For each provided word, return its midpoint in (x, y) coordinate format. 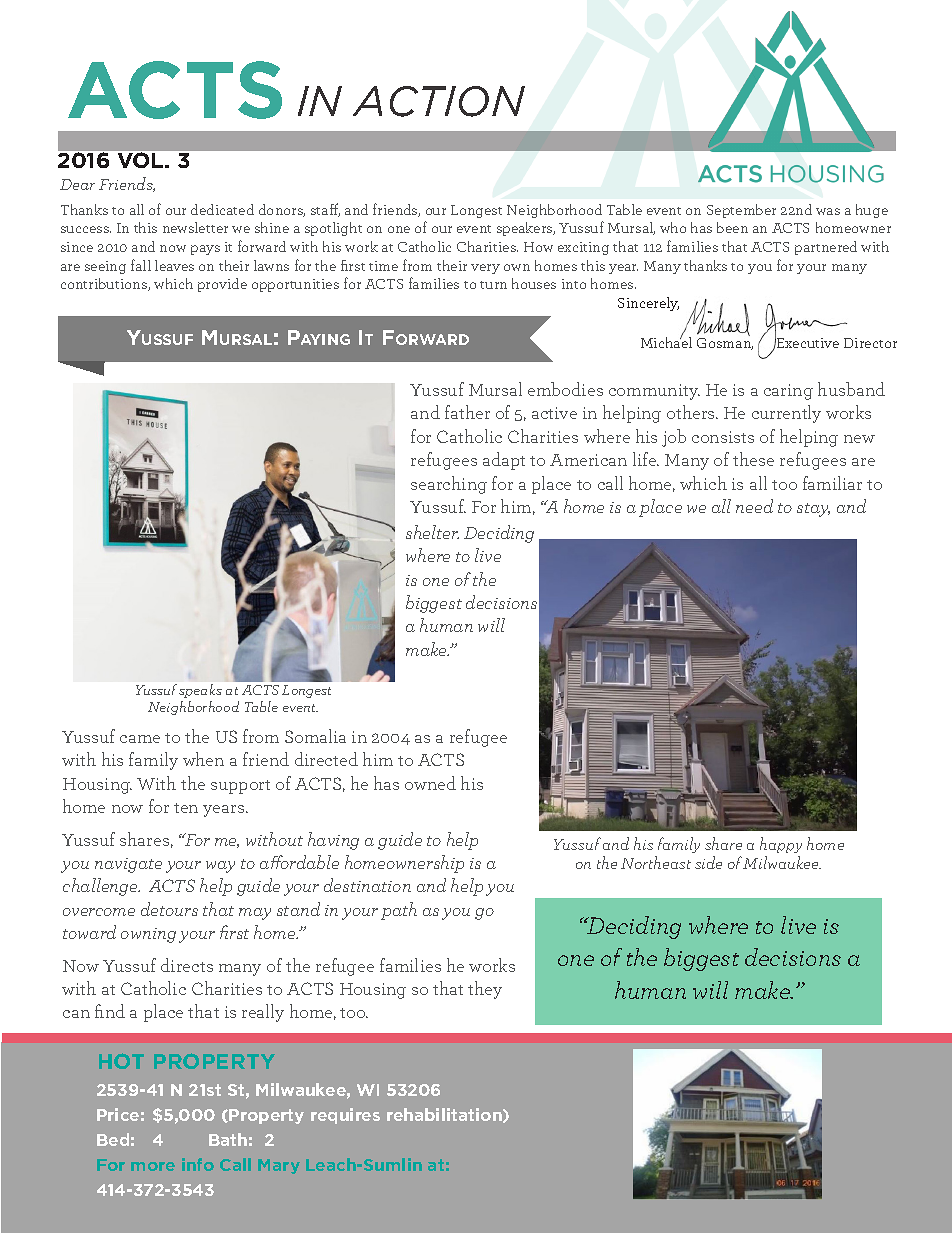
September (741, 211)
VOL (142, 160)
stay (813, 510)
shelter (432, 532)
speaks (200, 691)
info (198, 1164)
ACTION (439, 101)
